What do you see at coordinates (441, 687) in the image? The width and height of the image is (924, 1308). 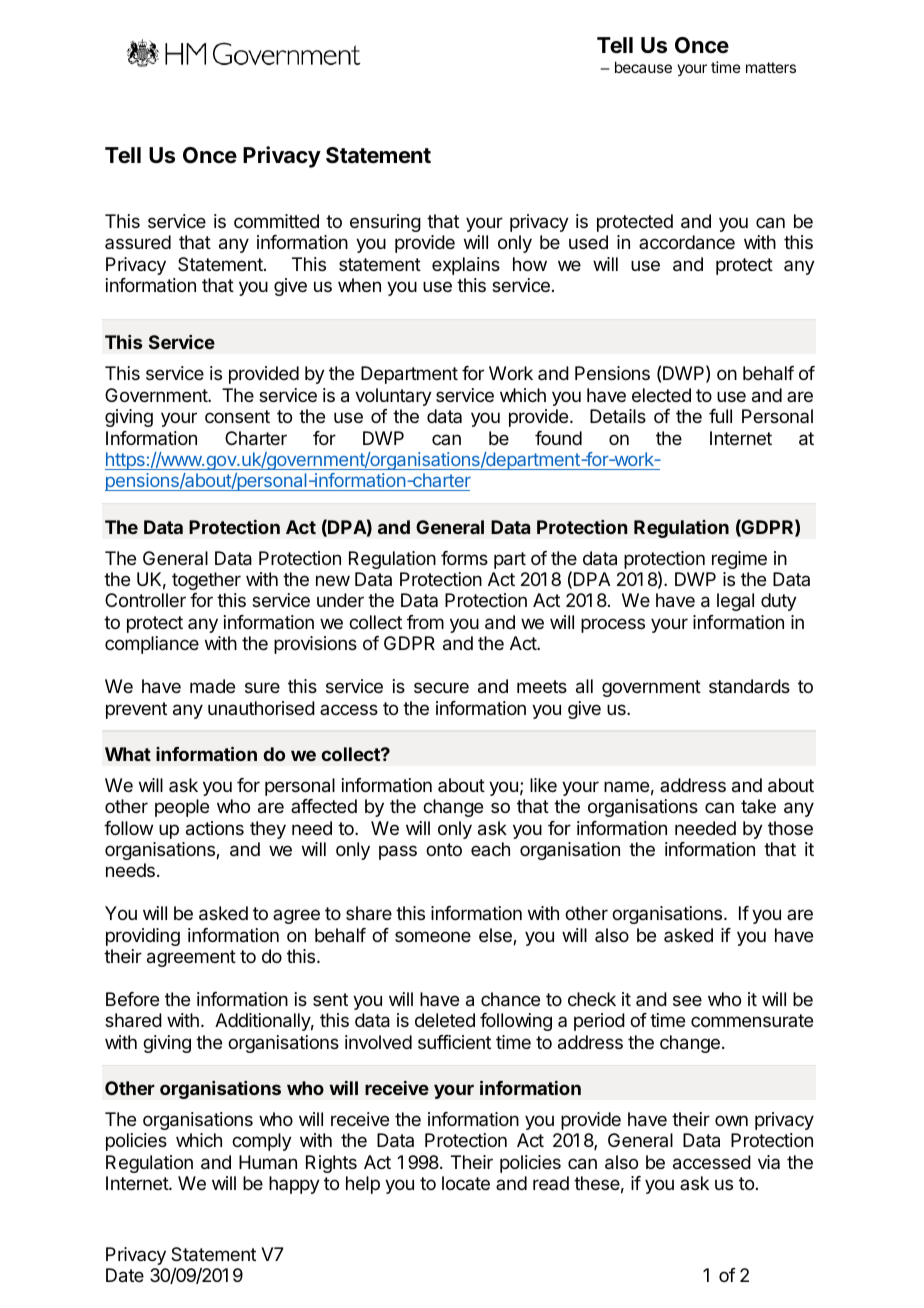 I see `secure` at bounding box center [441, 687].
